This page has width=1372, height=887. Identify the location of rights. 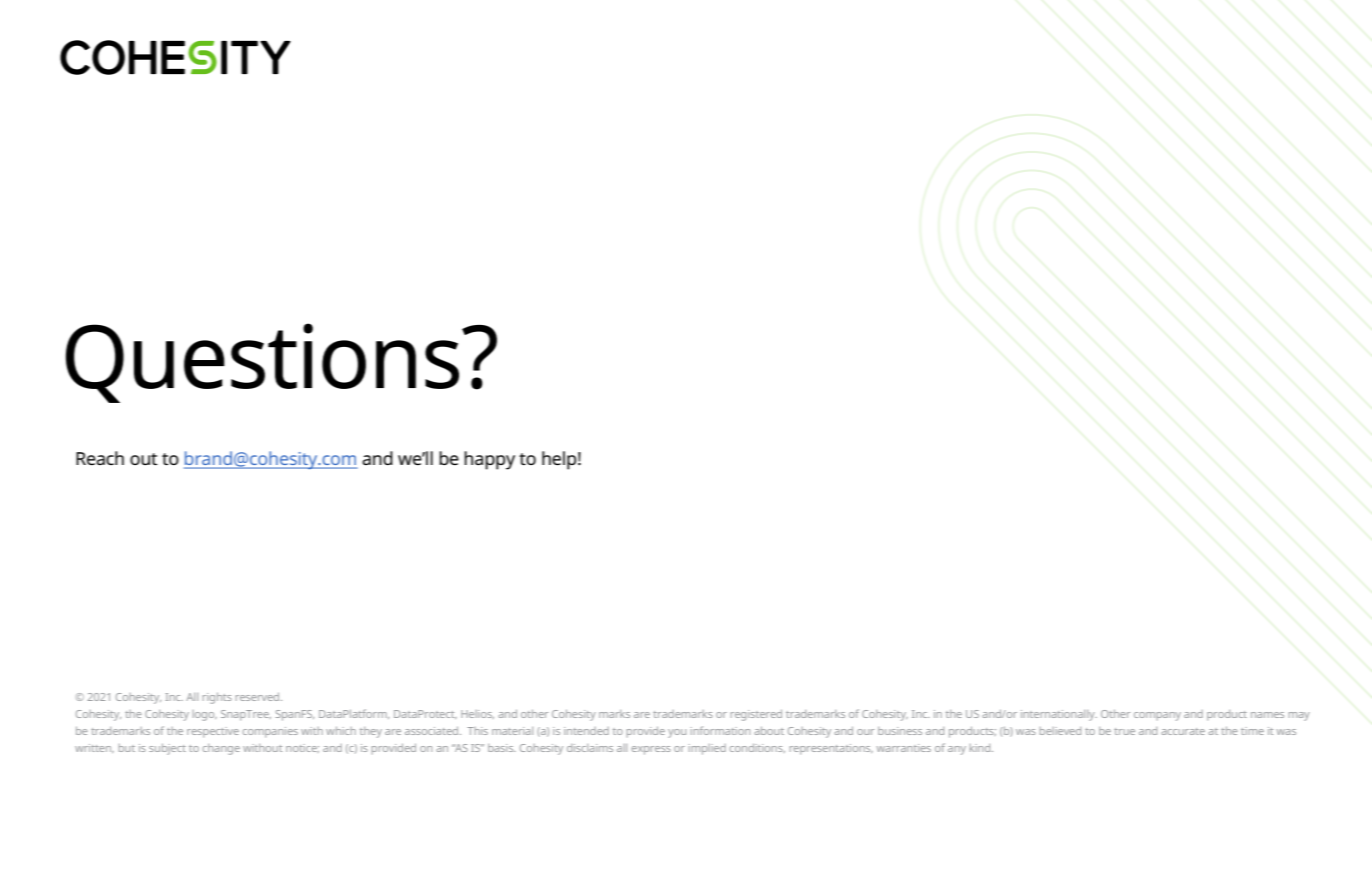
(217, 698).
